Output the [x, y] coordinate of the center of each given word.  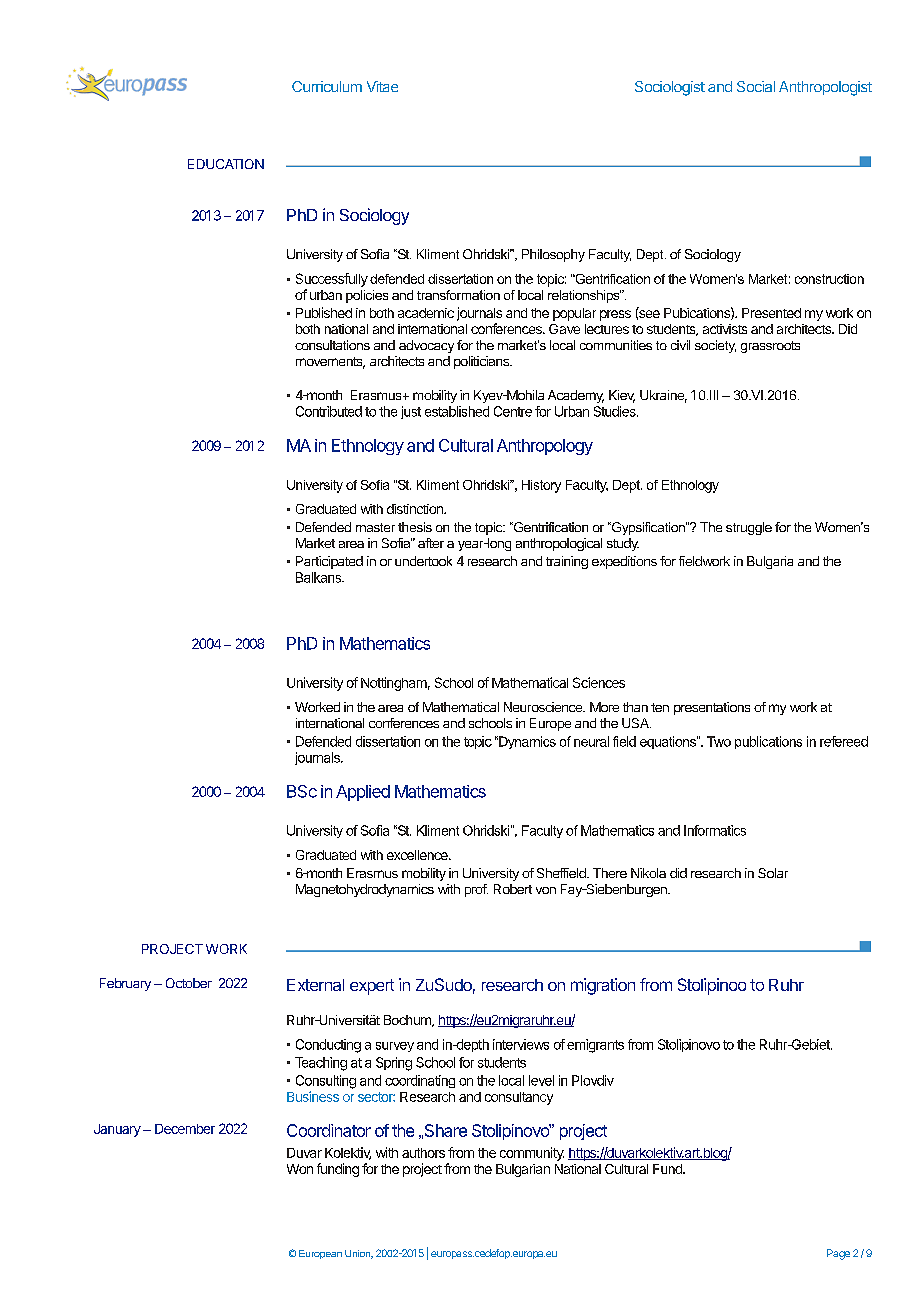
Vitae [382, 86]
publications [768, 742]
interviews [521, 1044]
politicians [483, 362]
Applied [363, 793]
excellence [418, 855]
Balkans [319, 577]
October [189, 983]
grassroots [770, 347]
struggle [749, 528]
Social [756, 86]
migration [603, 986]
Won [300, 1169]
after [431, 543]
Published [324, 312]
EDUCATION [226, 164]
